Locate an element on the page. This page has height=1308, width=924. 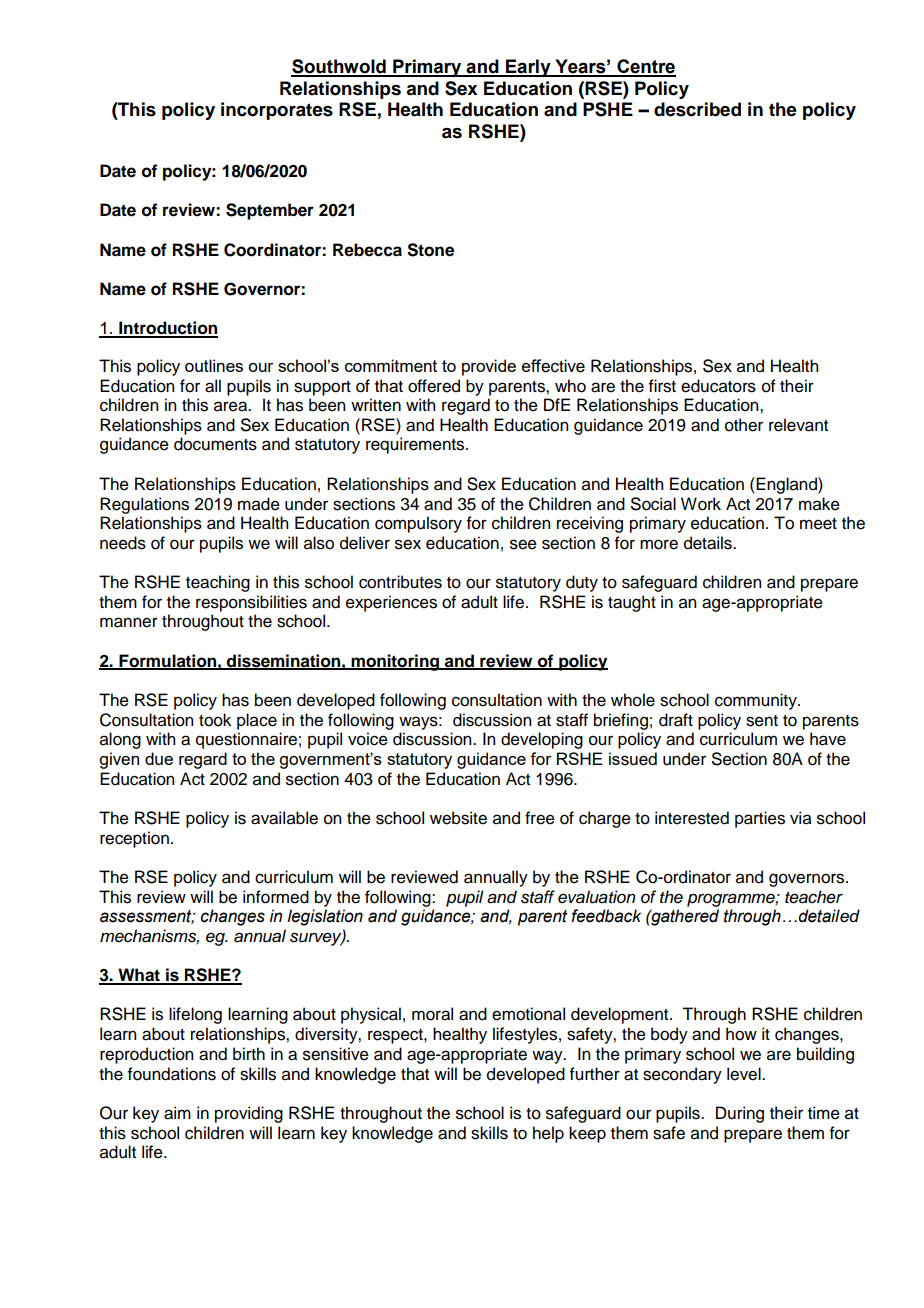
website is located at coordinates (458, 818).
